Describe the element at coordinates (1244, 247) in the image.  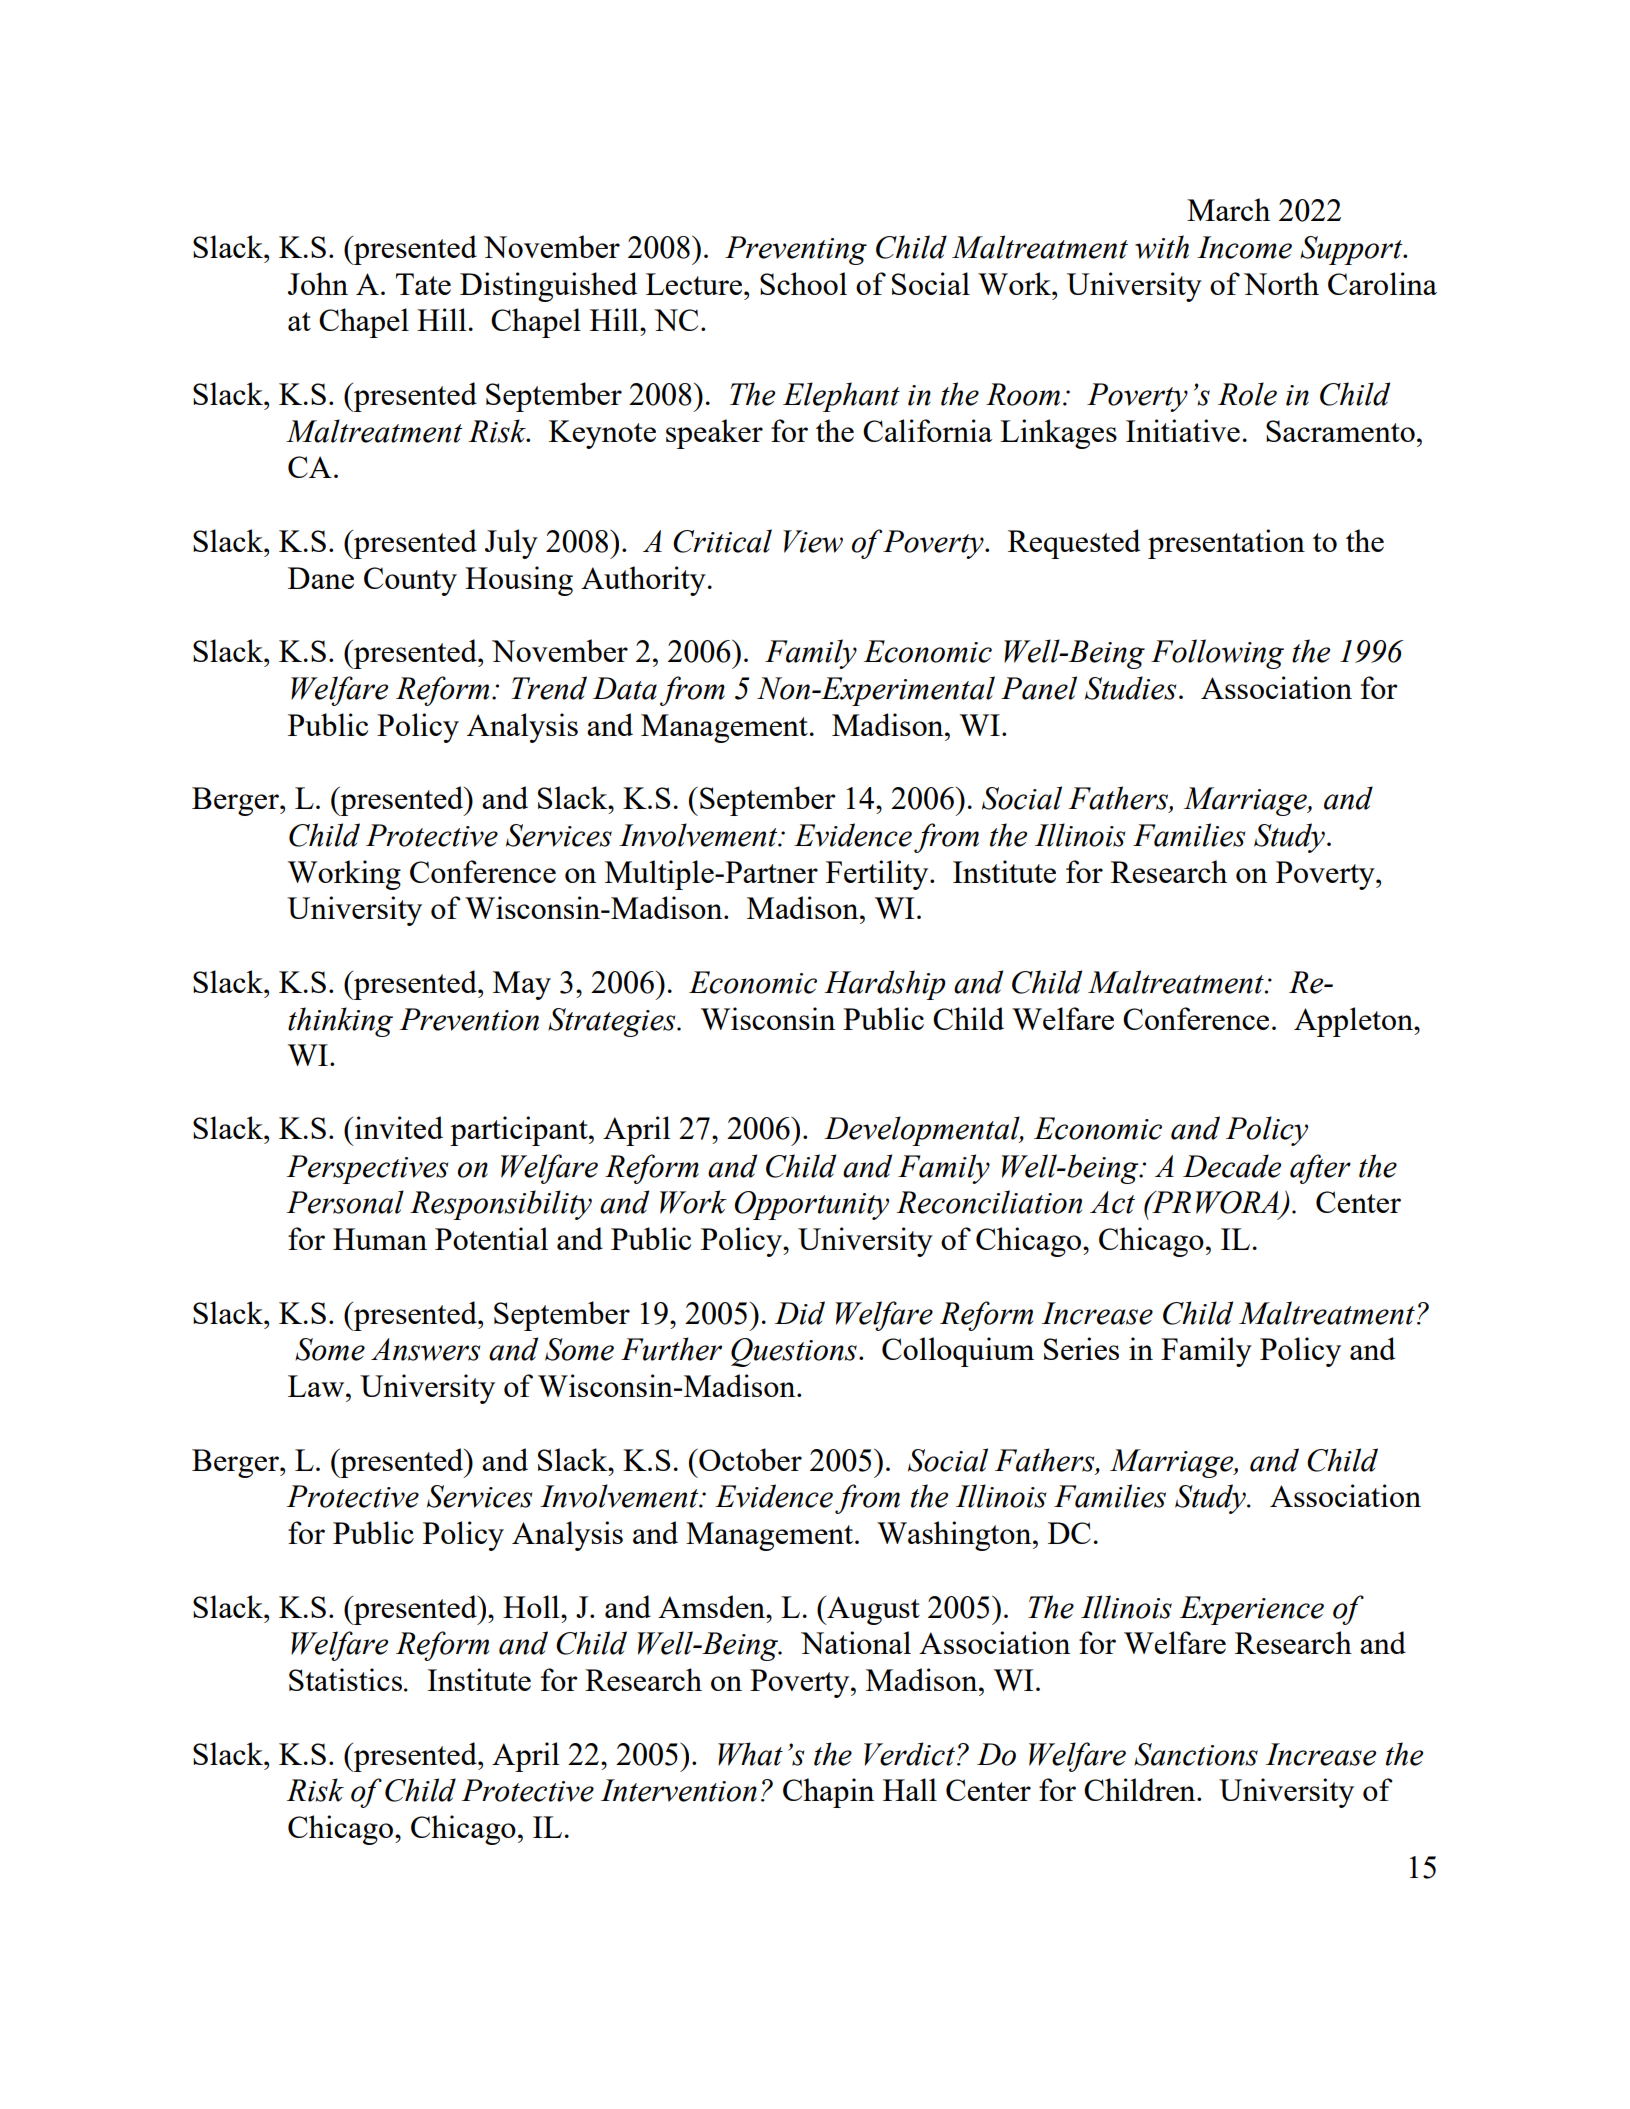
I see `Income` at that location.
